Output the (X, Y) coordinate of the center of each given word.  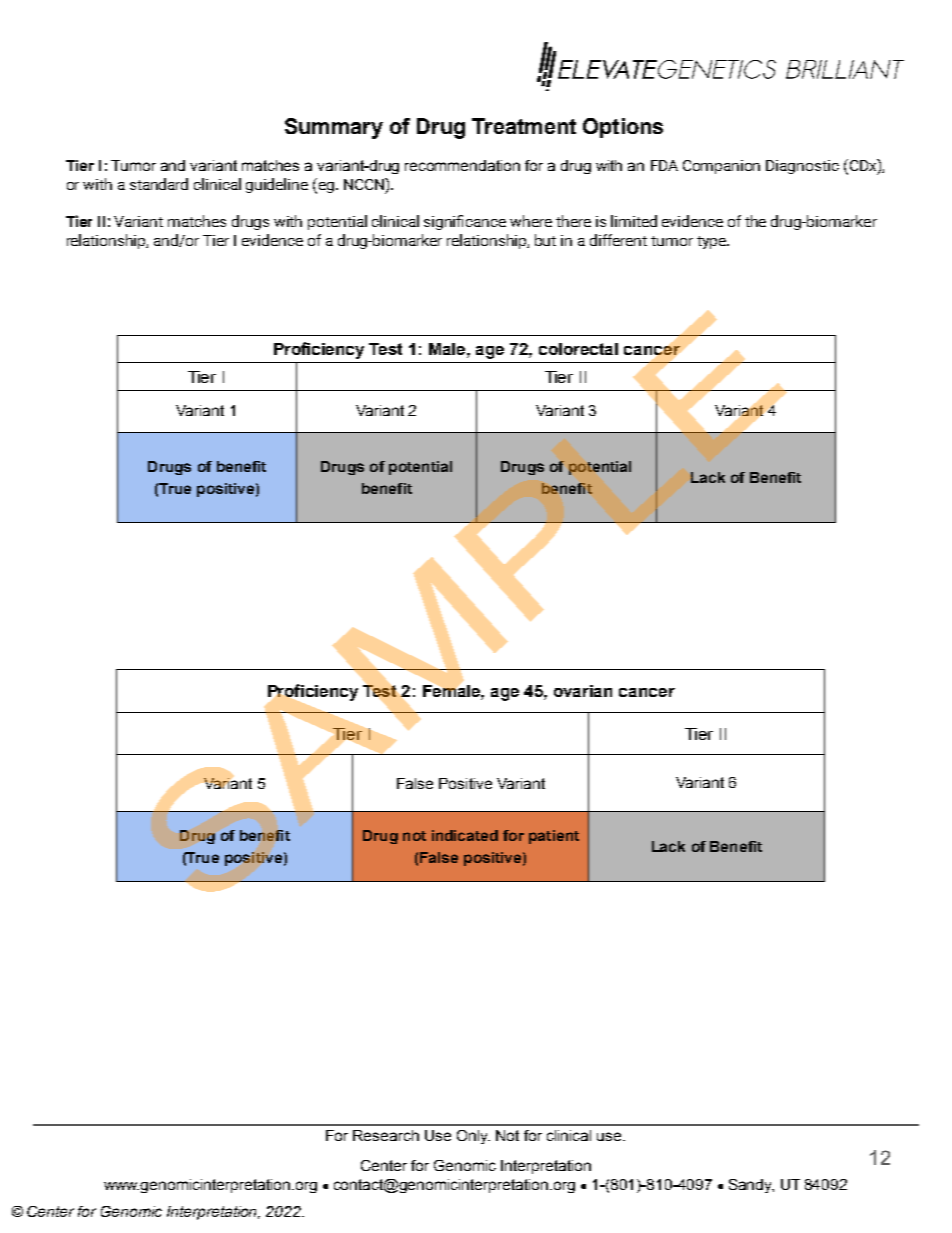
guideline (277, 185)
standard (159, 184)
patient (554, 837)
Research (386, 1135)
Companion (721, 167)
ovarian (583, 691)
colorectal (578, 349)
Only (473, 1137)
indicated (465, 835)
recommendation (462, 165)
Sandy (751, 1186)
